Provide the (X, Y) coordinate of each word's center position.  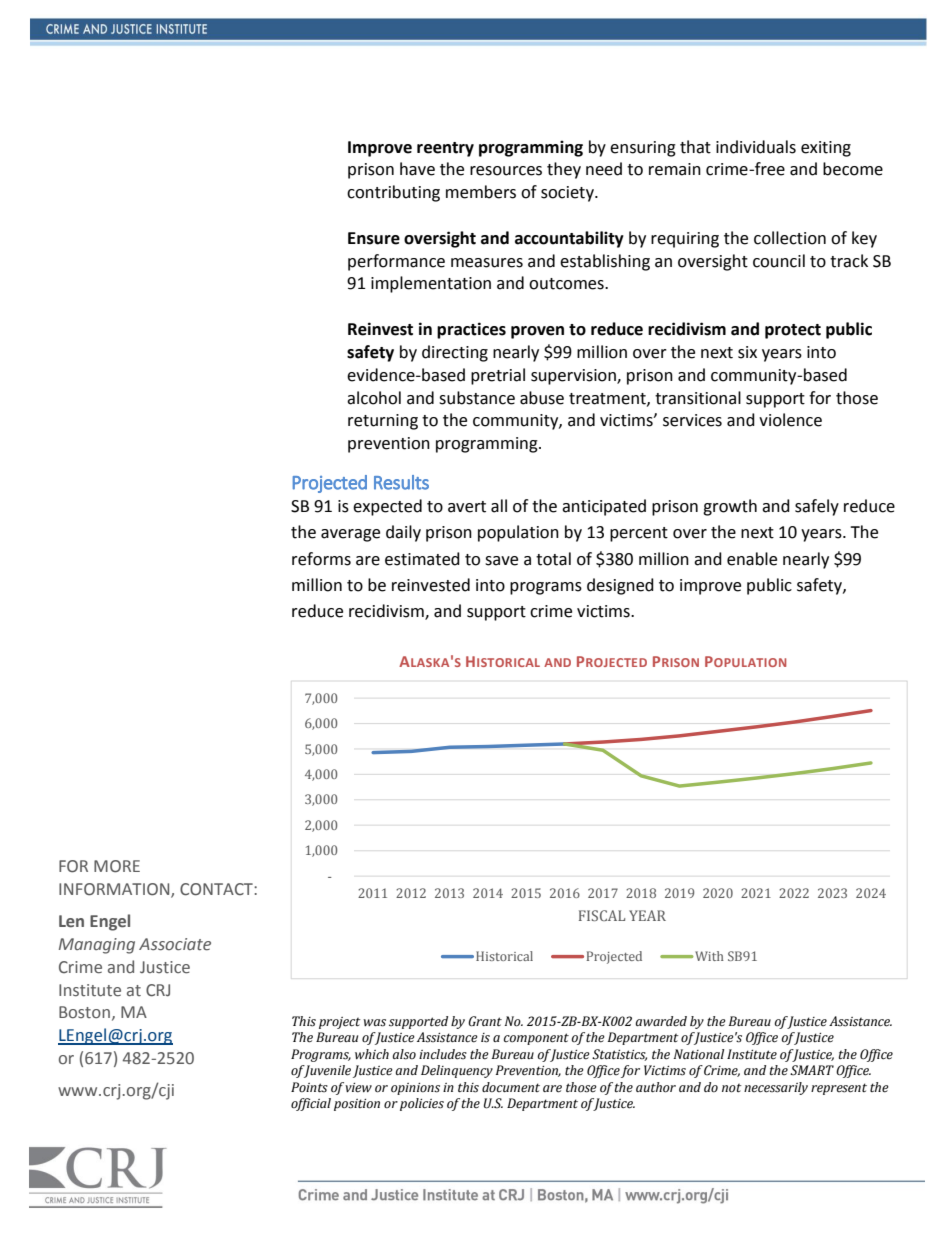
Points (309, 1087)
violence (790, 420)
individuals (756, 147)
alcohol (374, 398)
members (481, 192)
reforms (321, 559)
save (501, 561)
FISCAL (602, 915)
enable (752, 559)
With (708, 956)
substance (477, 398)
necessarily (776, 1088)
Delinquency (457, 1071)
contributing (393, 193)
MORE (117, 866)
